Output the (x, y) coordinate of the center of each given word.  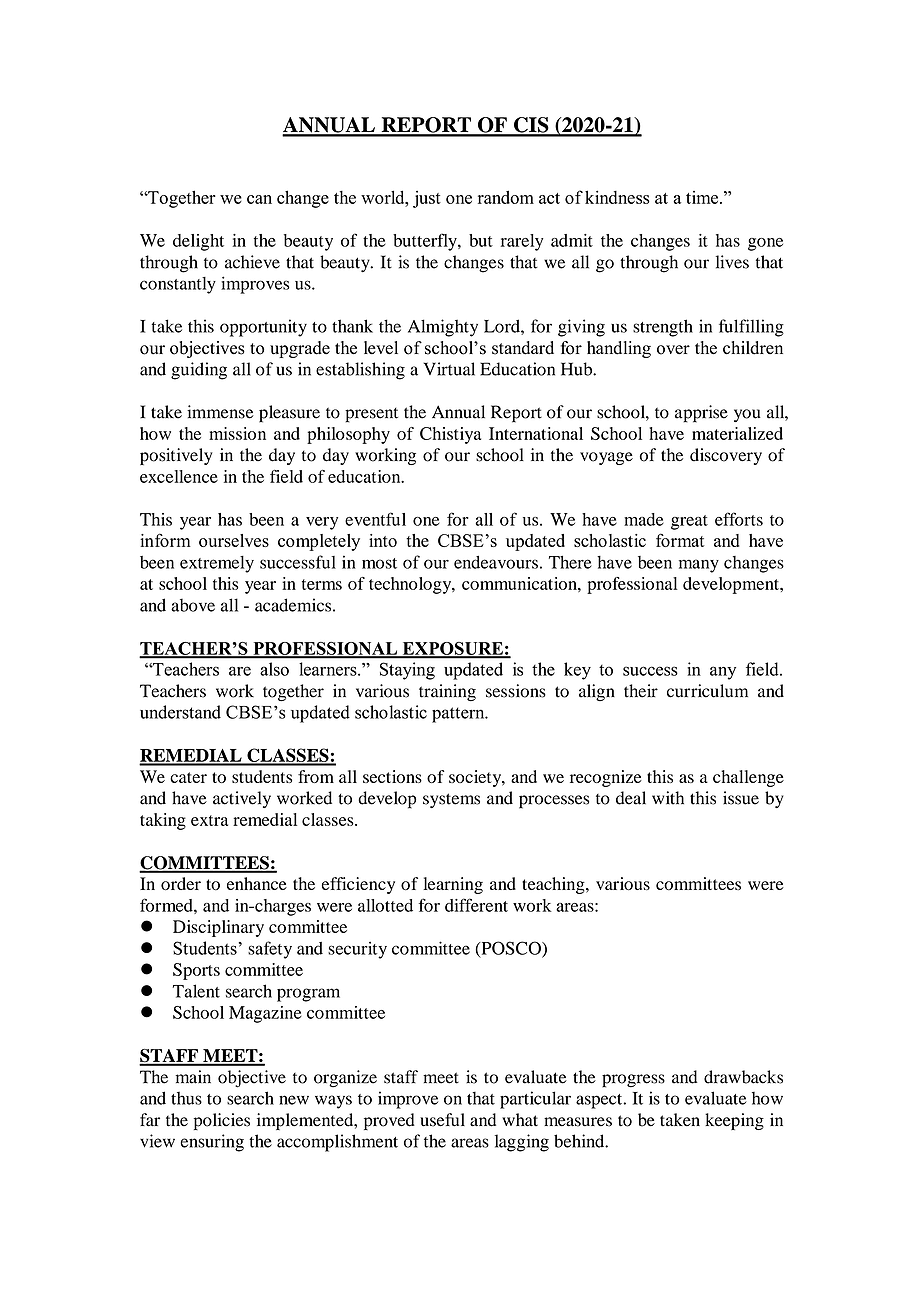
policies (222, 1121)
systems (451, 800)
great (689, 522)
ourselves (234, 540)
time (703, 197)
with (668, 798)
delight (198, 242)
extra (209, 820)
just (427, 199)
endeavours (496, 562)
